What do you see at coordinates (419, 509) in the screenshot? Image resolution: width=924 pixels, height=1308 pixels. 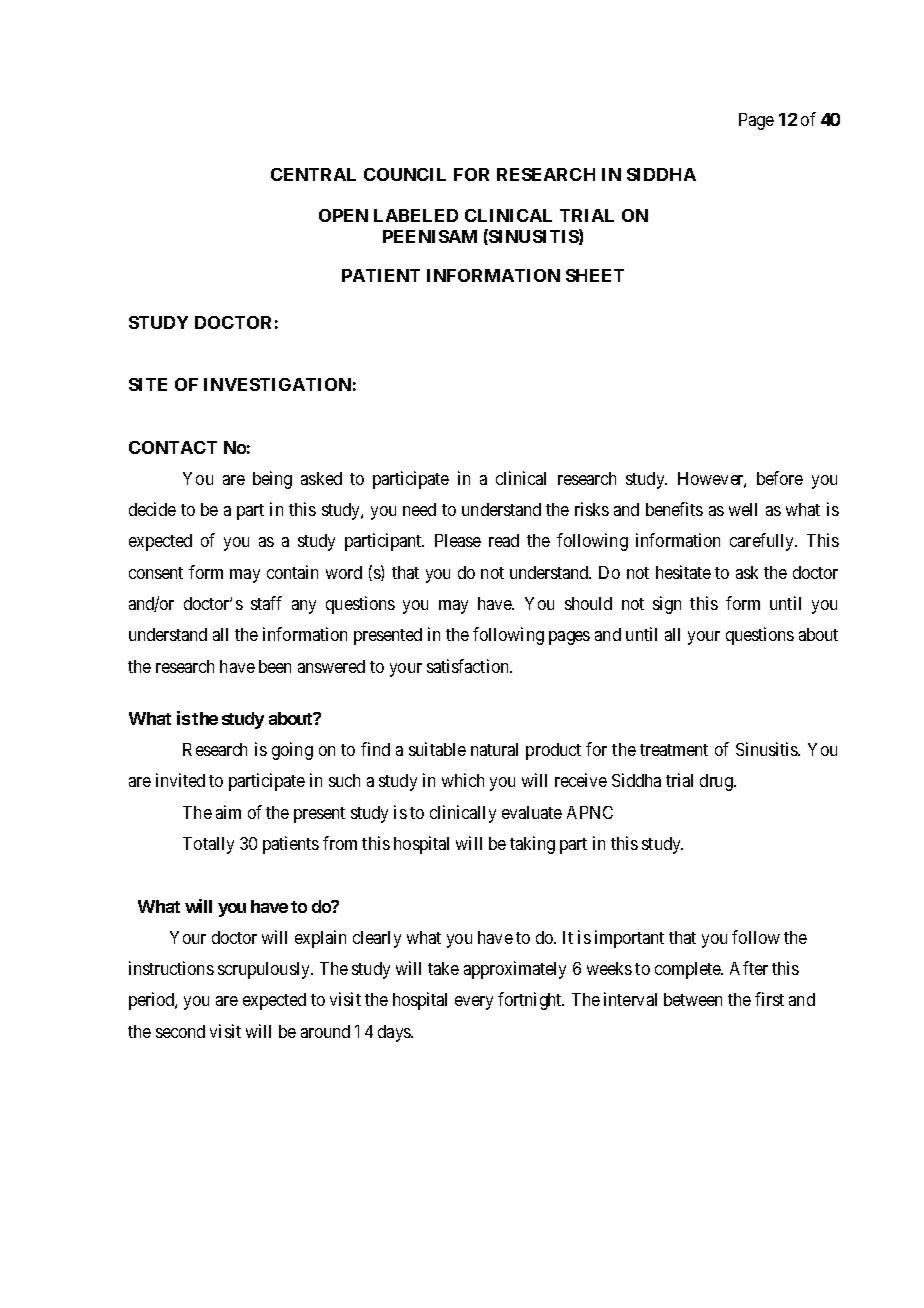 I see `need` at bounding box center [419, 509].
